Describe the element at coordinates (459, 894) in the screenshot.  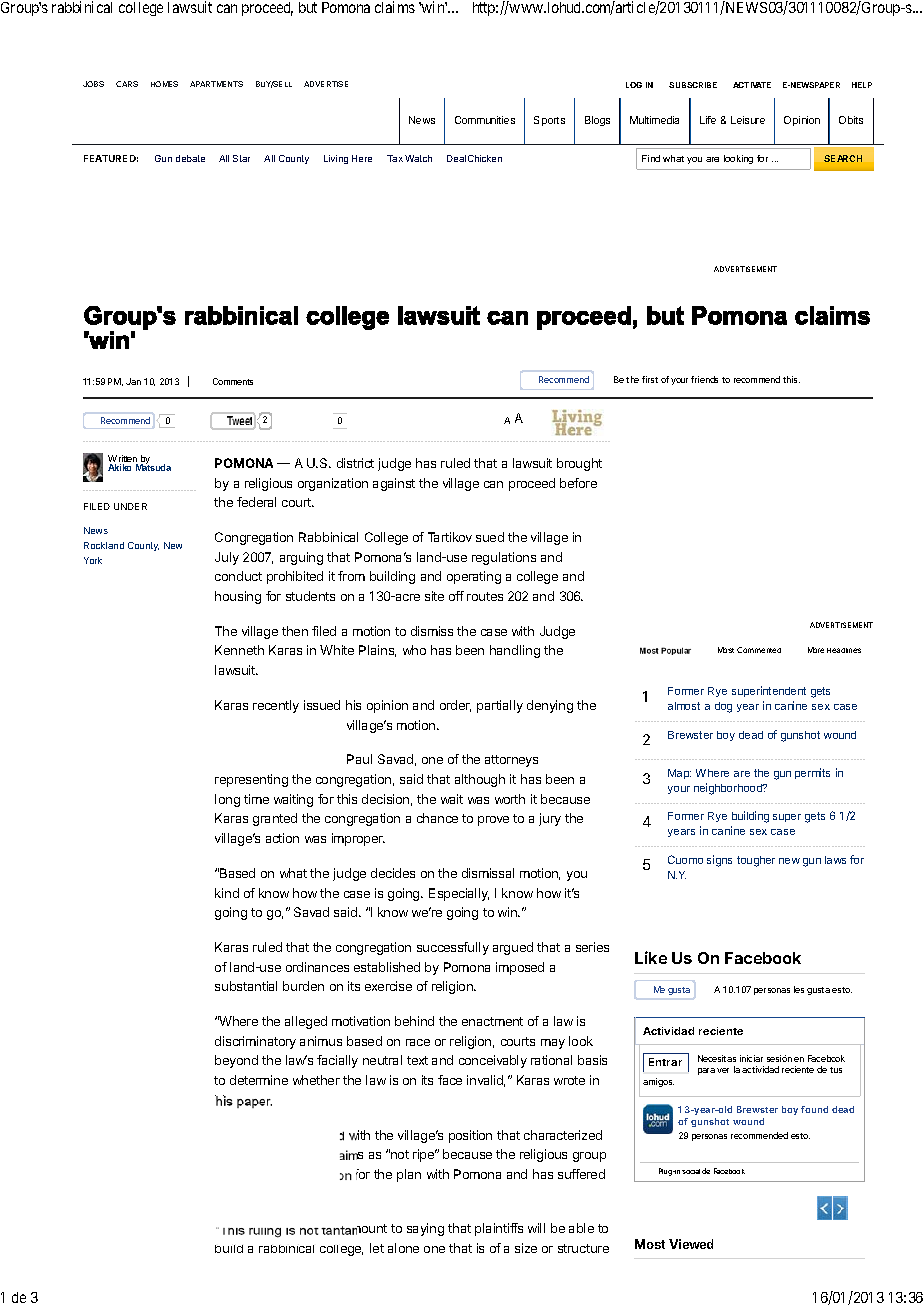
I see `Especially` at that location.
